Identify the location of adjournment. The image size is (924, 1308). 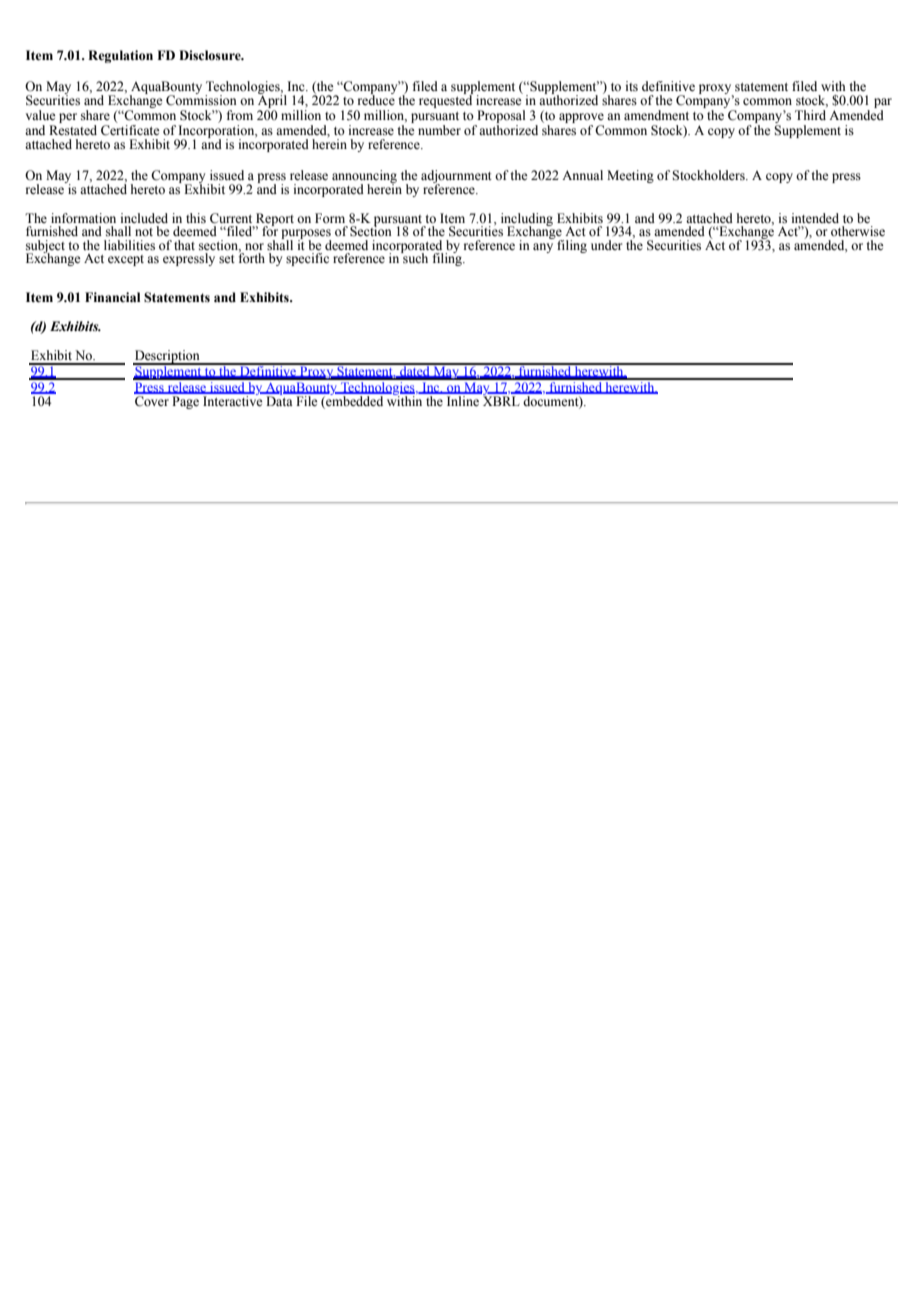
(456, 177).
